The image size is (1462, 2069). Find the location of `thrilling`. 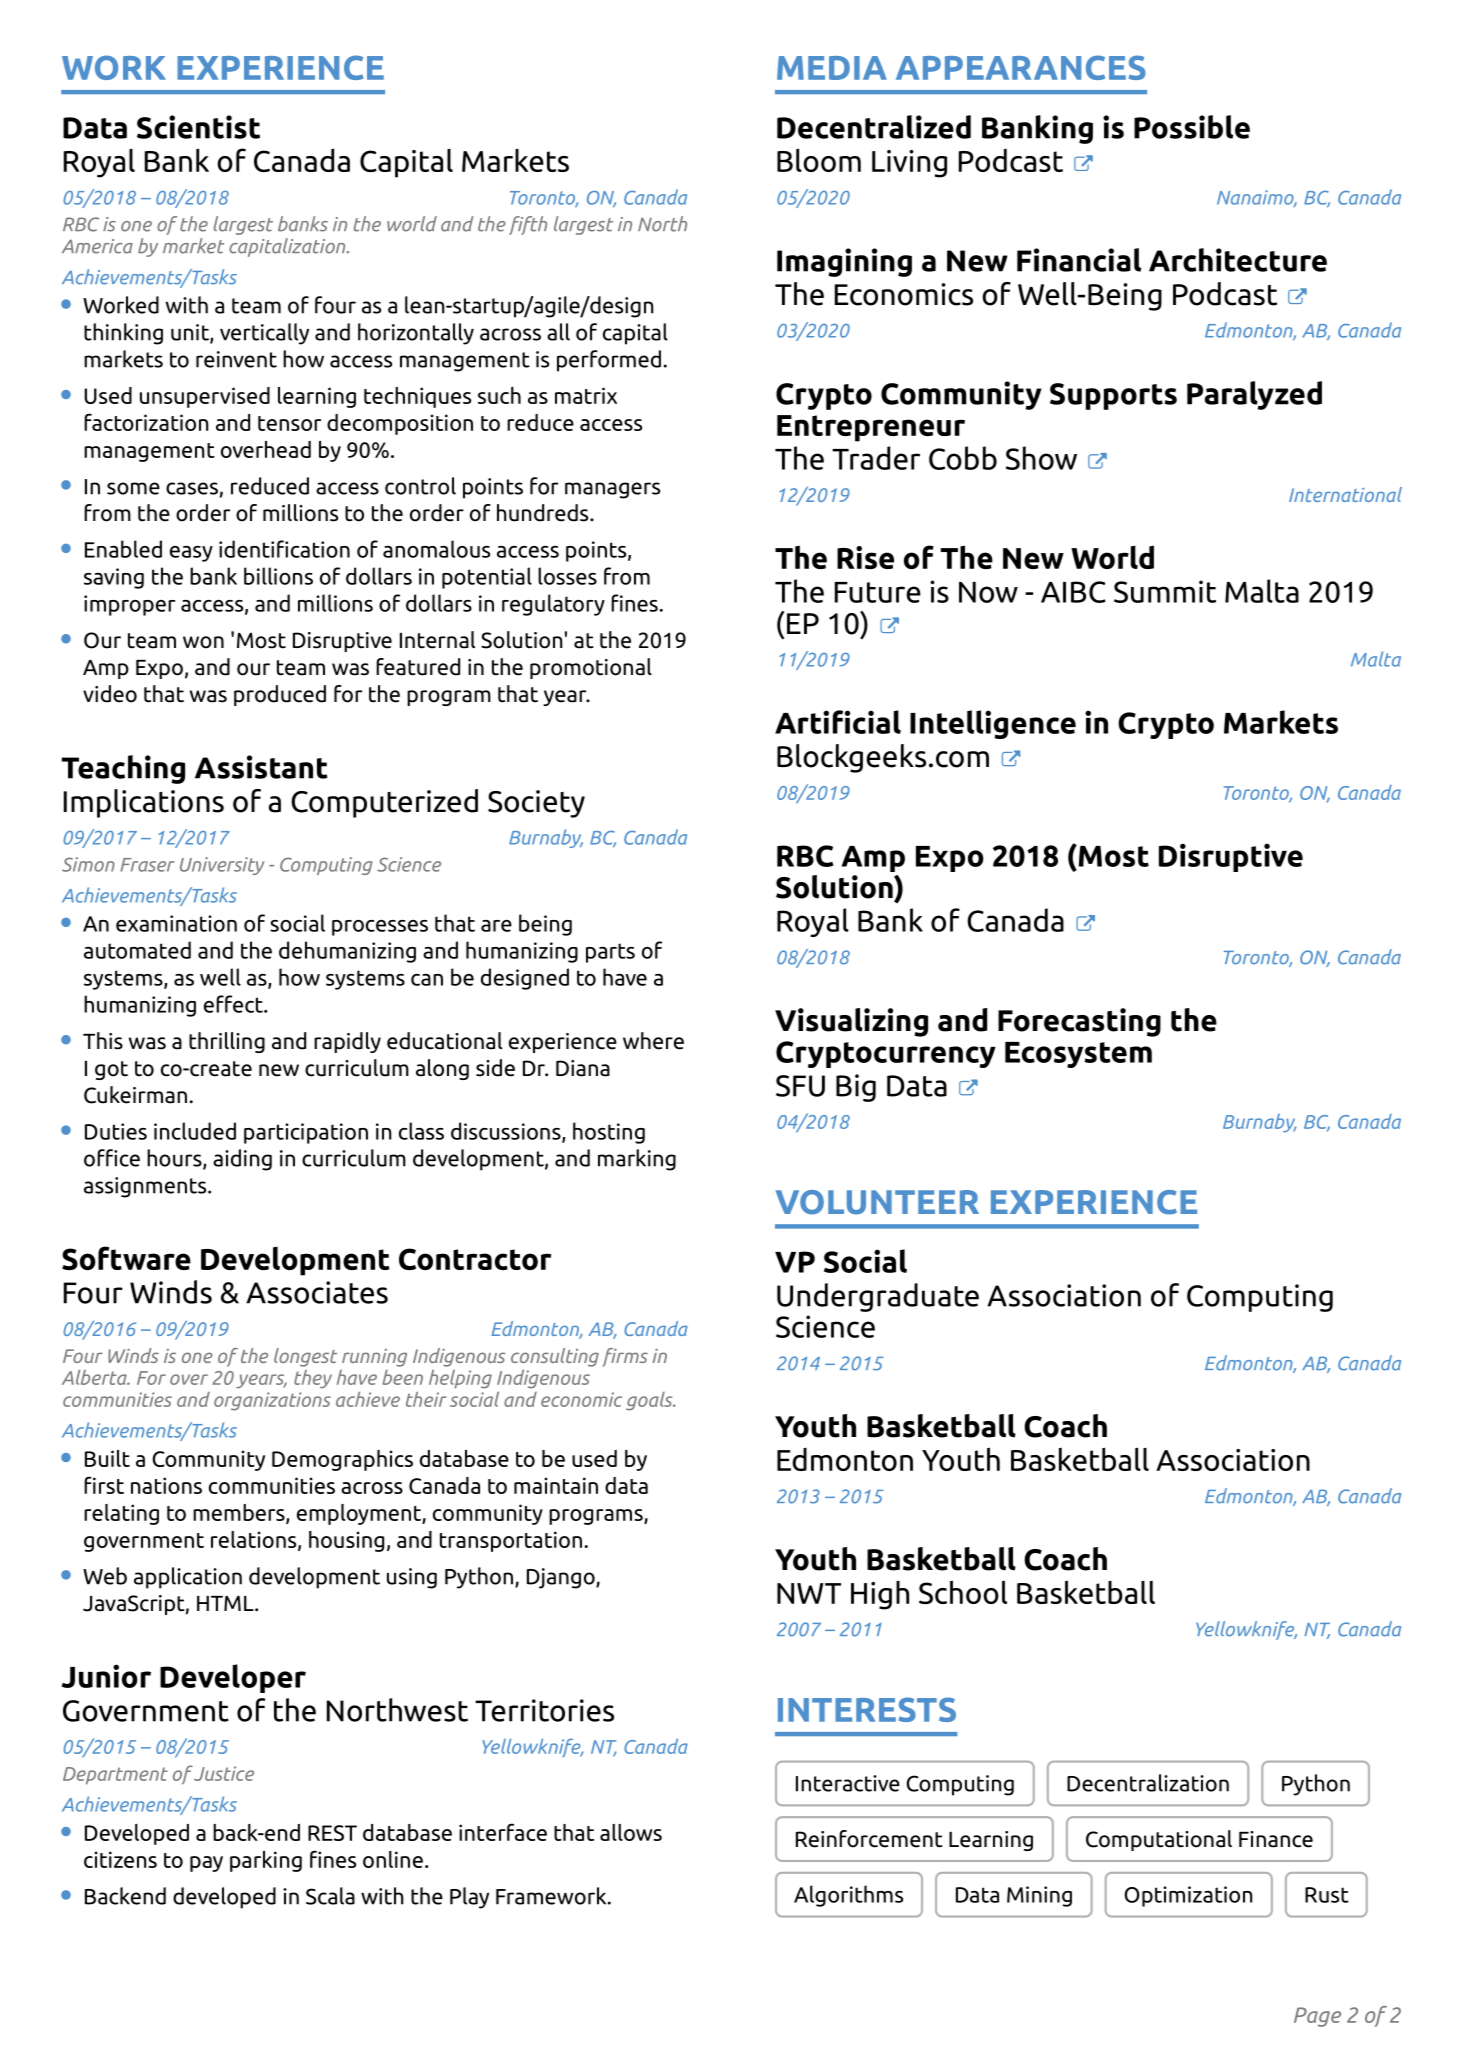

thrilling is located at coordinates (227, 1042).
